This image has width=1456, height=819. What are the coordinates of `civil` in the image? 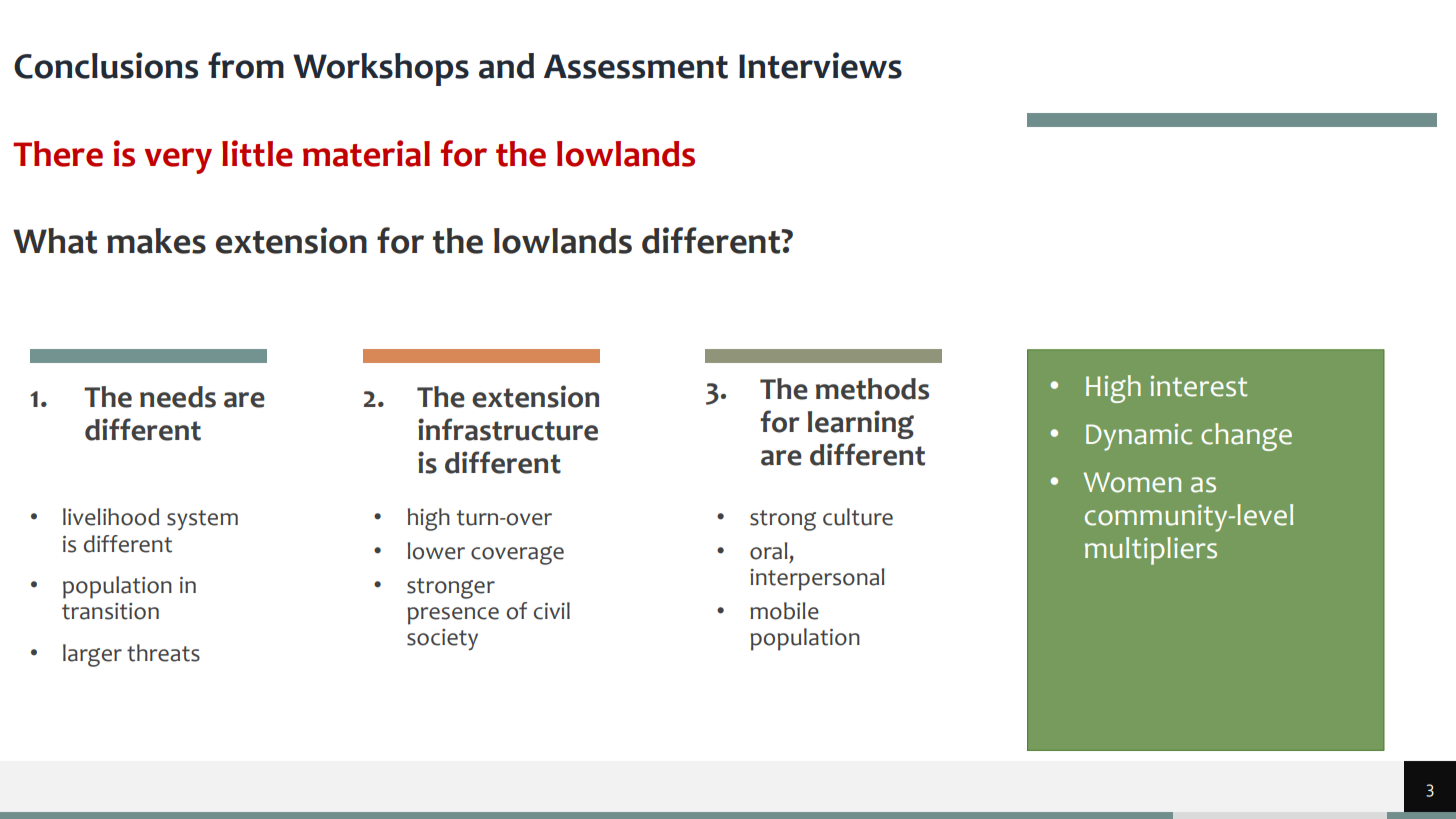 It's located at (552, 611).
